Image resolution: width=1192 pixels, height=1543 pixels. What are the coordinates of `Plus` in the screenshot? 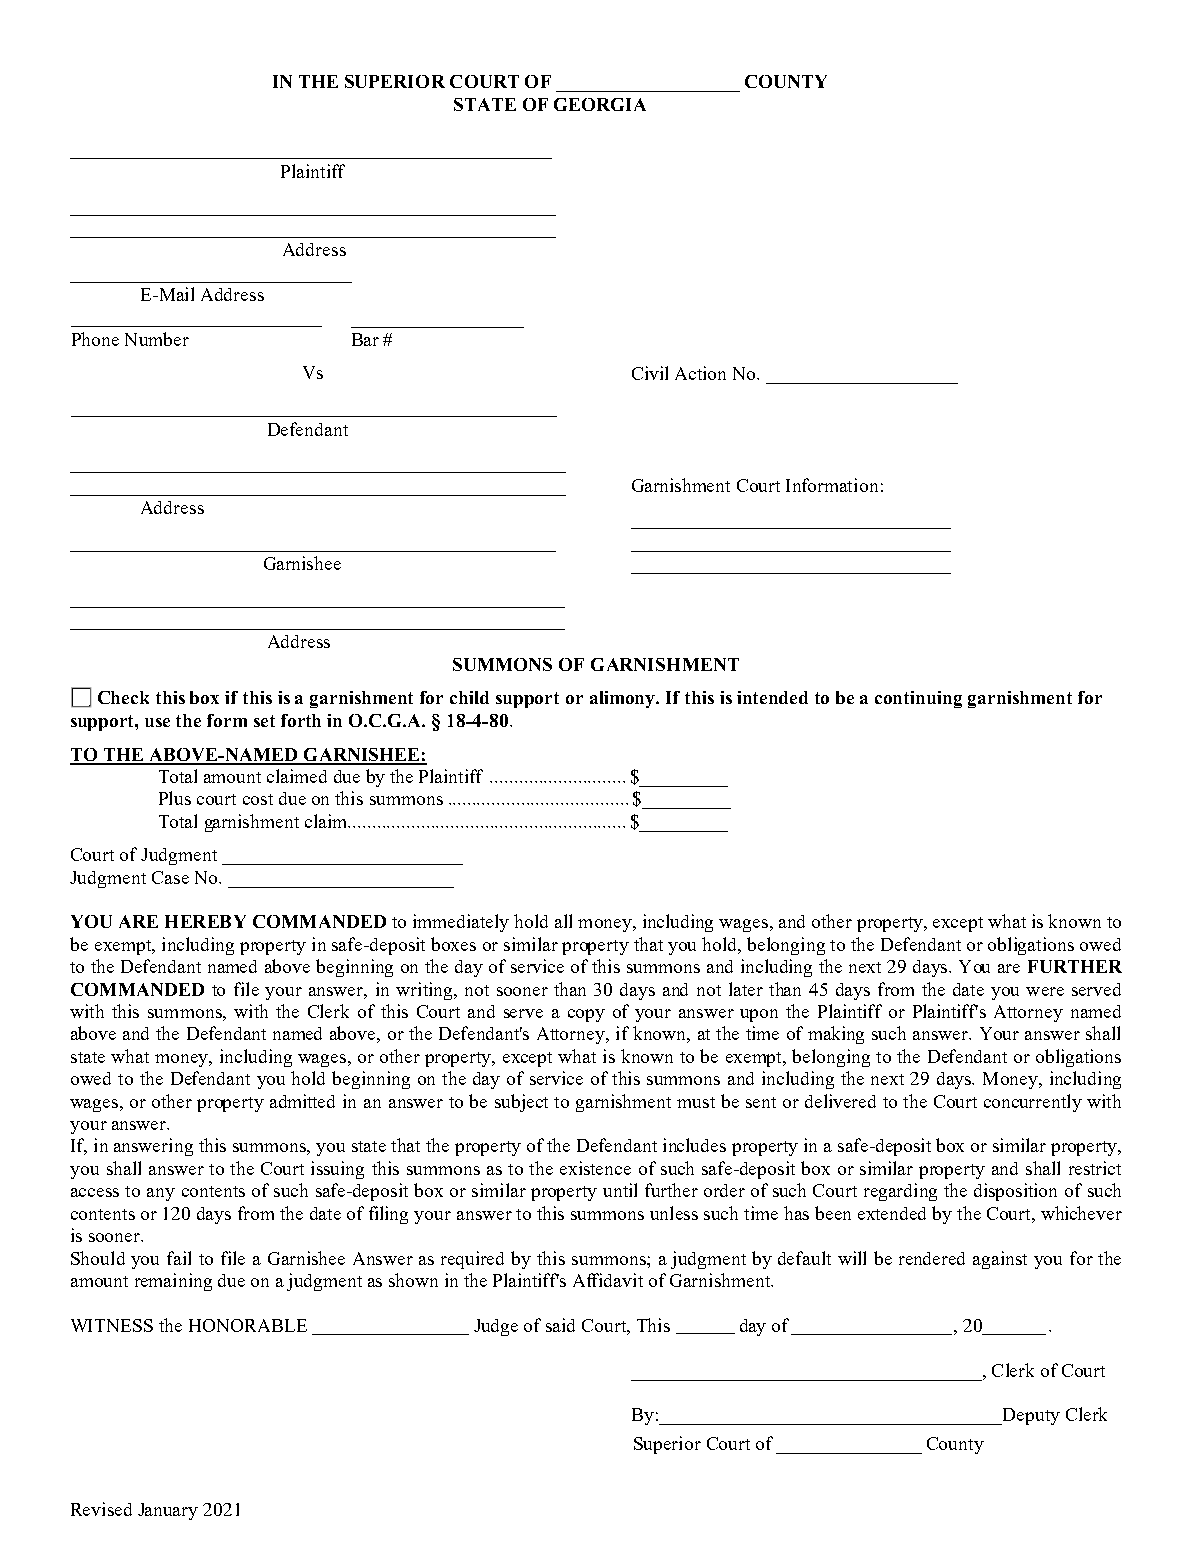 It's located at (175, 798).
